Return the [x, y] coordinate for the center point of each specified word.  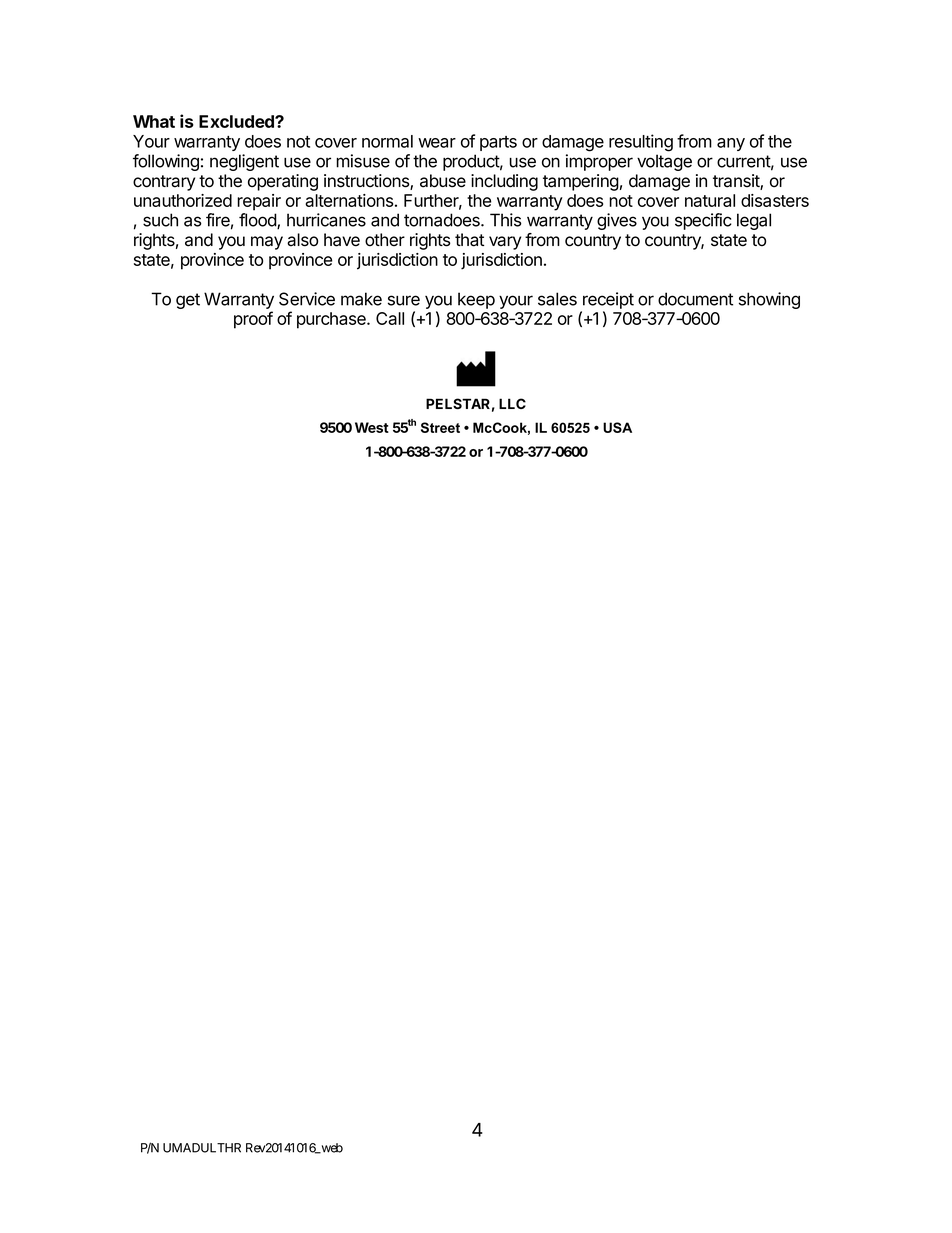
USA [617, 427]
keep [476, 300]
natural [710, 200]
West [372, 427]
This [506, 220]
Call [390, 318]
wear [437, 143]
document [695, 299]
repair [259, 202]
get [188, 301]
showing [769, 300]
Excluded [237, 121]
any [731, 144]
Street [440, 427]
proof [253, 320]
